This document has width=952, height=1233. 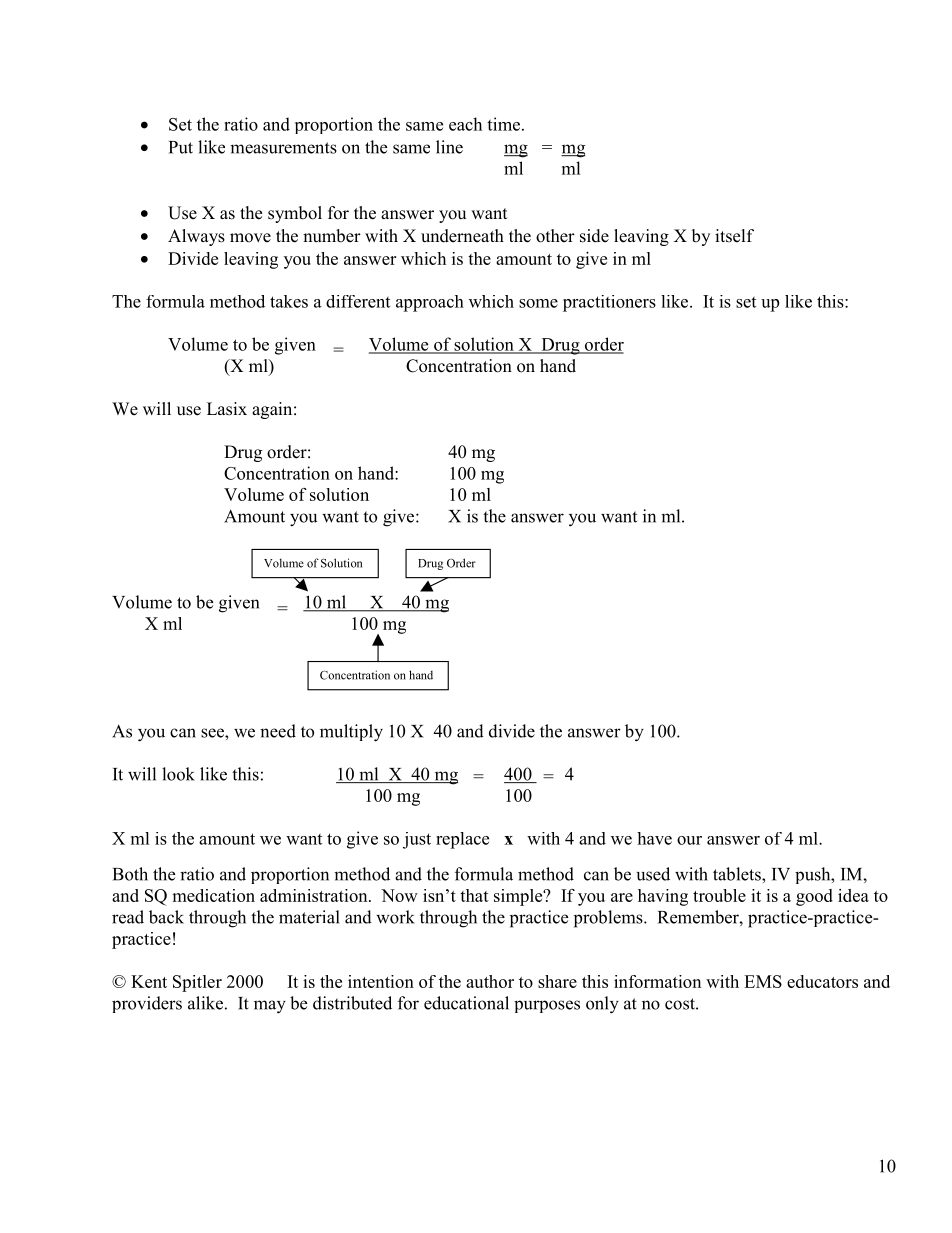 What do you see at coordinates (278, 731) in the document?
I see `need` at bounding box center [278, 731].
